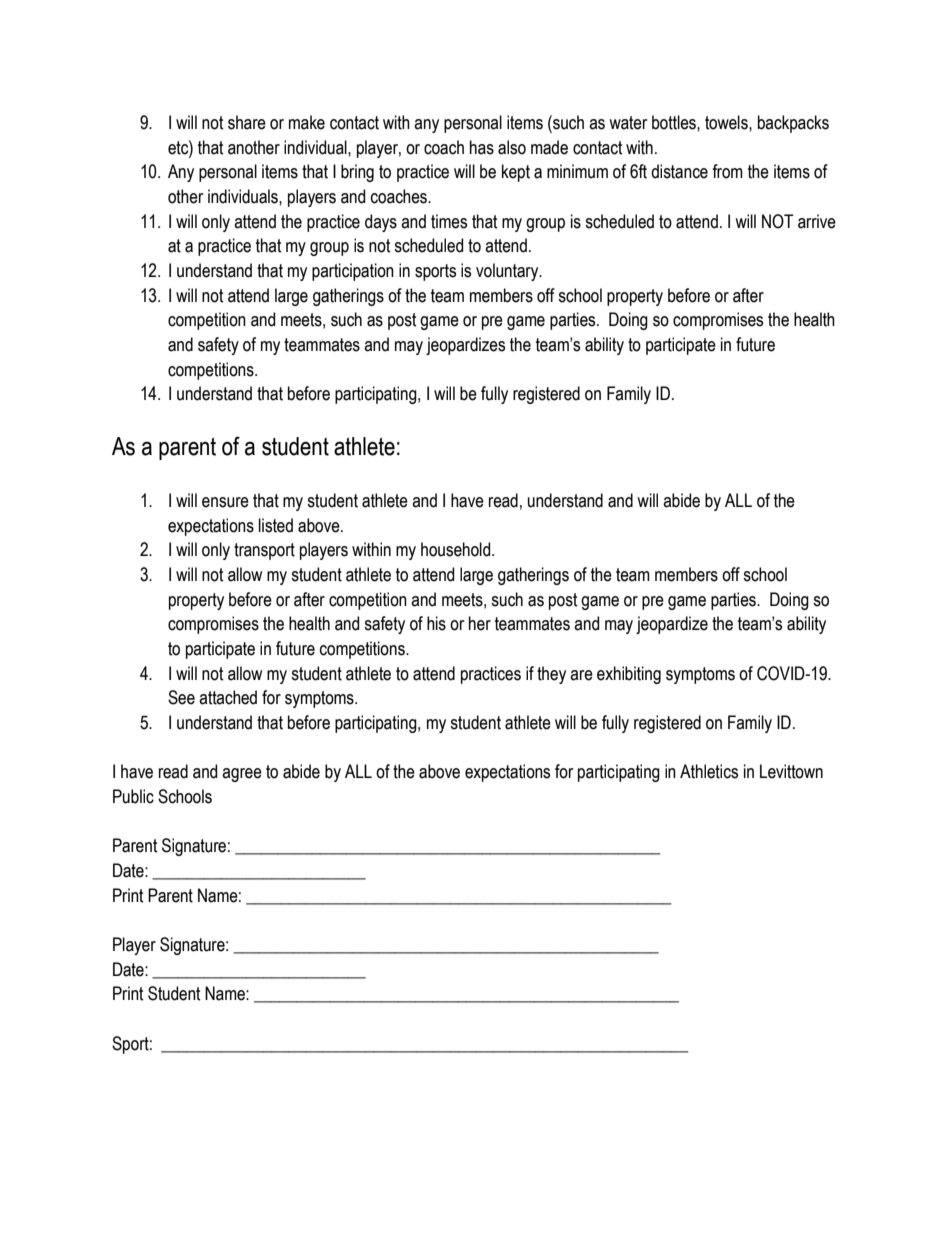 The height and width of the screenshot is (1233, 952). What do you see at coordinates (353, 272) in the screenshot?
I see `participation` at bounding box center [353, 272].
